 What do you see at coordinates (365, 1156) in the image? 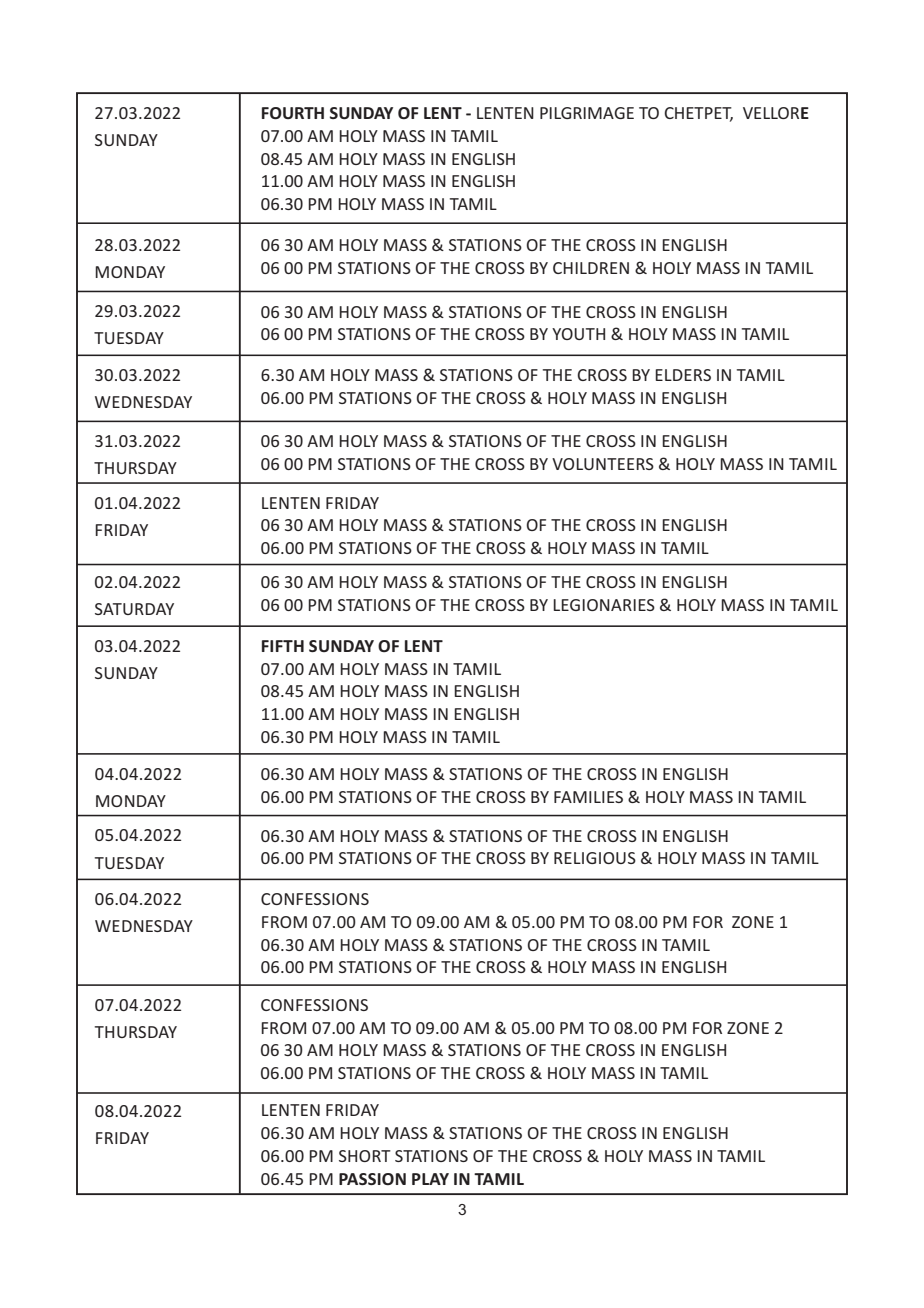
I see `SHORT` at bounding box center [365, 1156].
